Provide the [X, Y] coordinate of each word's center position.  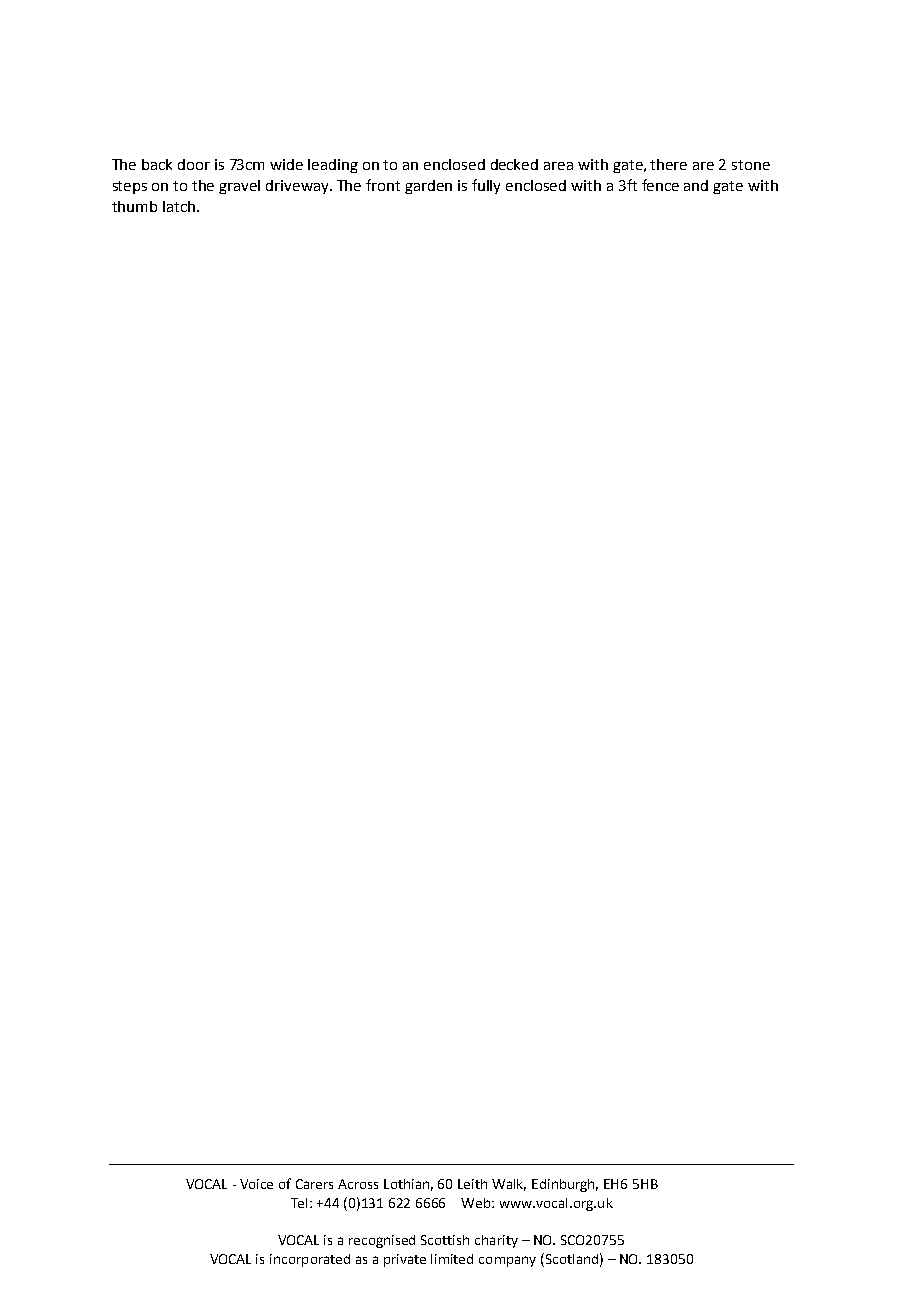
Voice [256, 1184]
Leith [472, 1184]
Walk [509, 1185]
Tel [301, 1203]
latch [179, 206]
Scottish [445, 1240]
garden [428, 187]
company [507, 1261]
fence [660, 185]
